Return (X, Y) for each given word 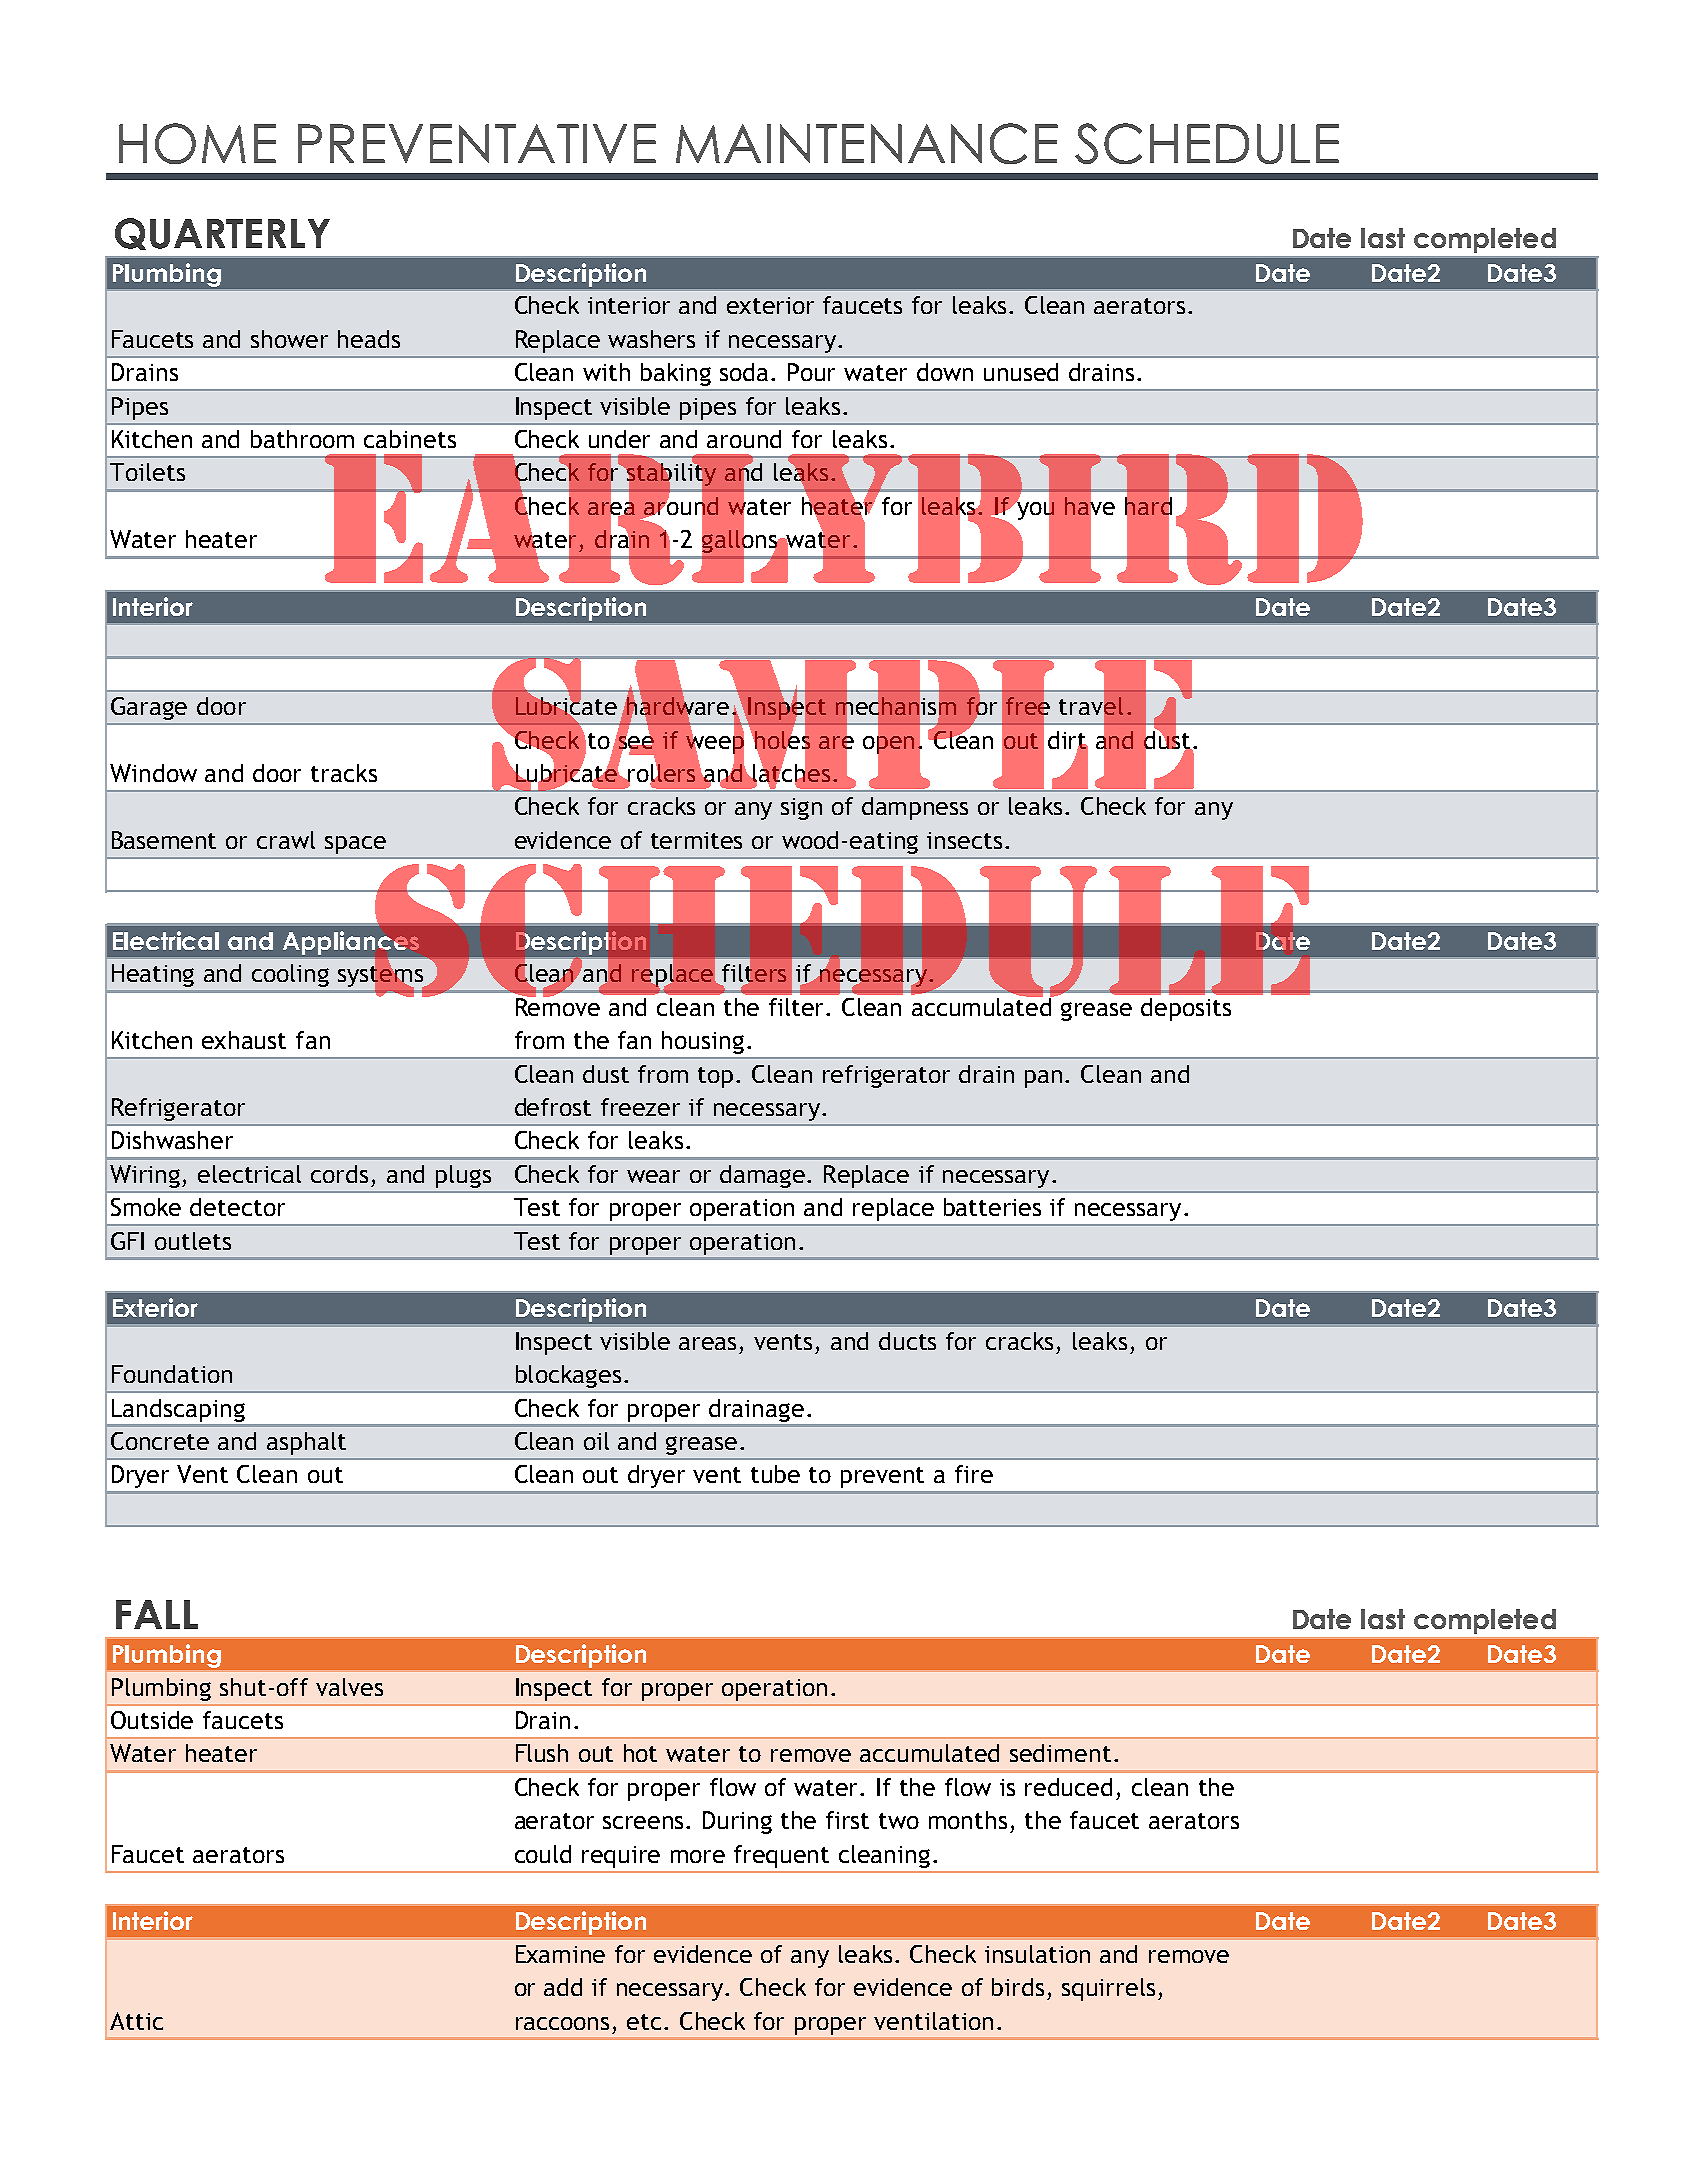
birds (1018, 1987)
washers (651, 339)
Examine (560, 1954)
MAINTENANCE (867, 143)
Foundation (172, 1374)
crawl (286, 840)
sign (801, 809)
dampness (915, 808)
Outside (152, 1720)
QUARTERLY (222, 234)
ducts (907, 1341)
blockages (568, 1376)
